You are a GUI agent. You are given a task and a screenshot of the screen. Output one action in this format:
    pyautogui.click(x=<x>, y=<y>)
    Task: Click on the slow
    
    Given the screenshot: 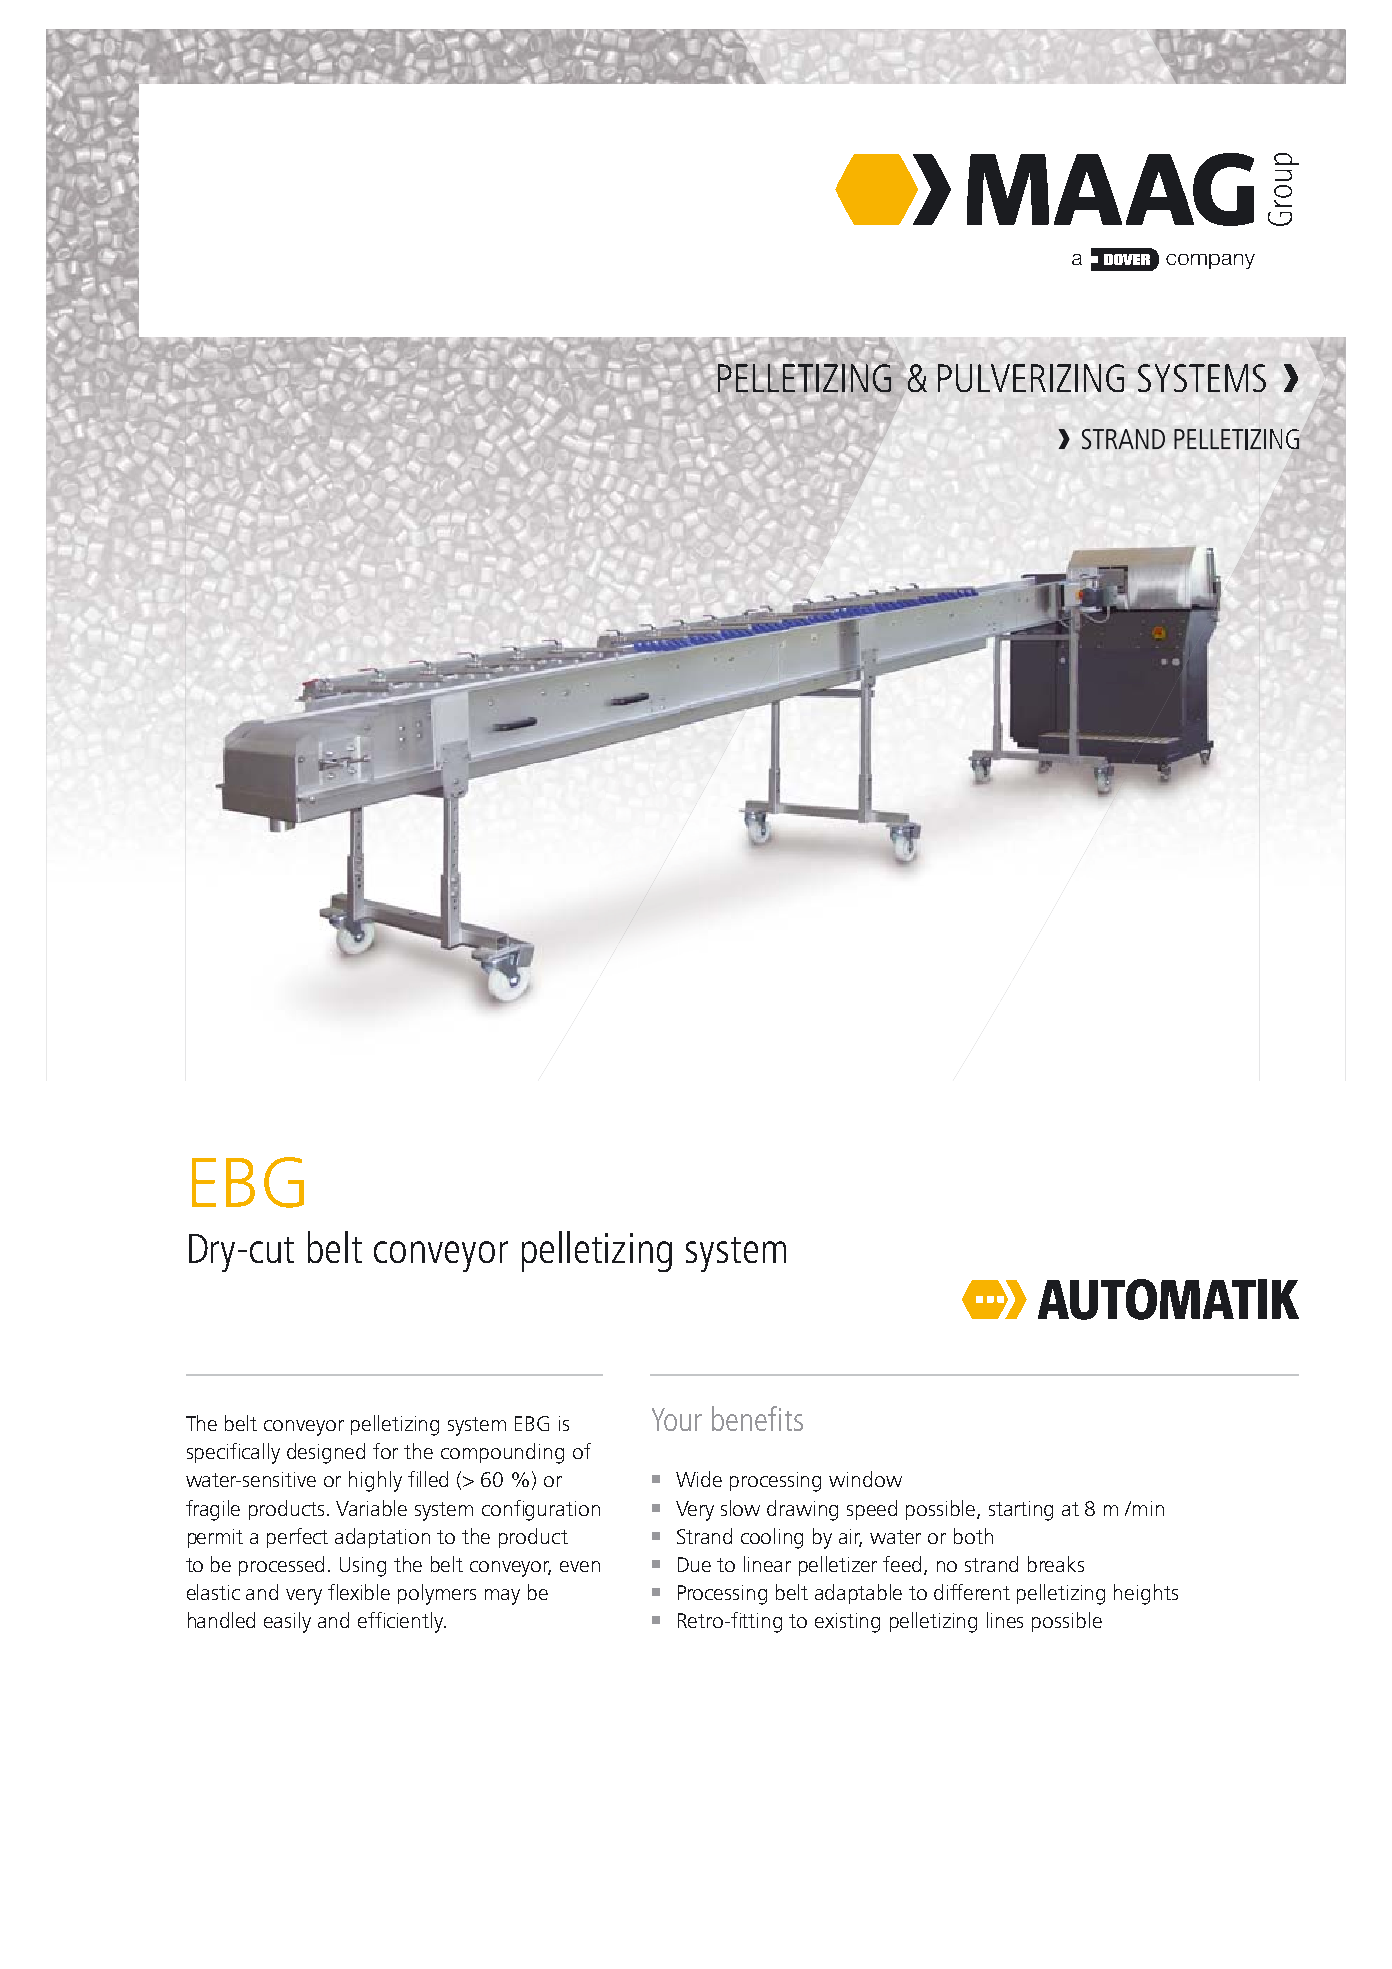 What is the action you would take?
    pyautogui.click(x=740, y=1508)
